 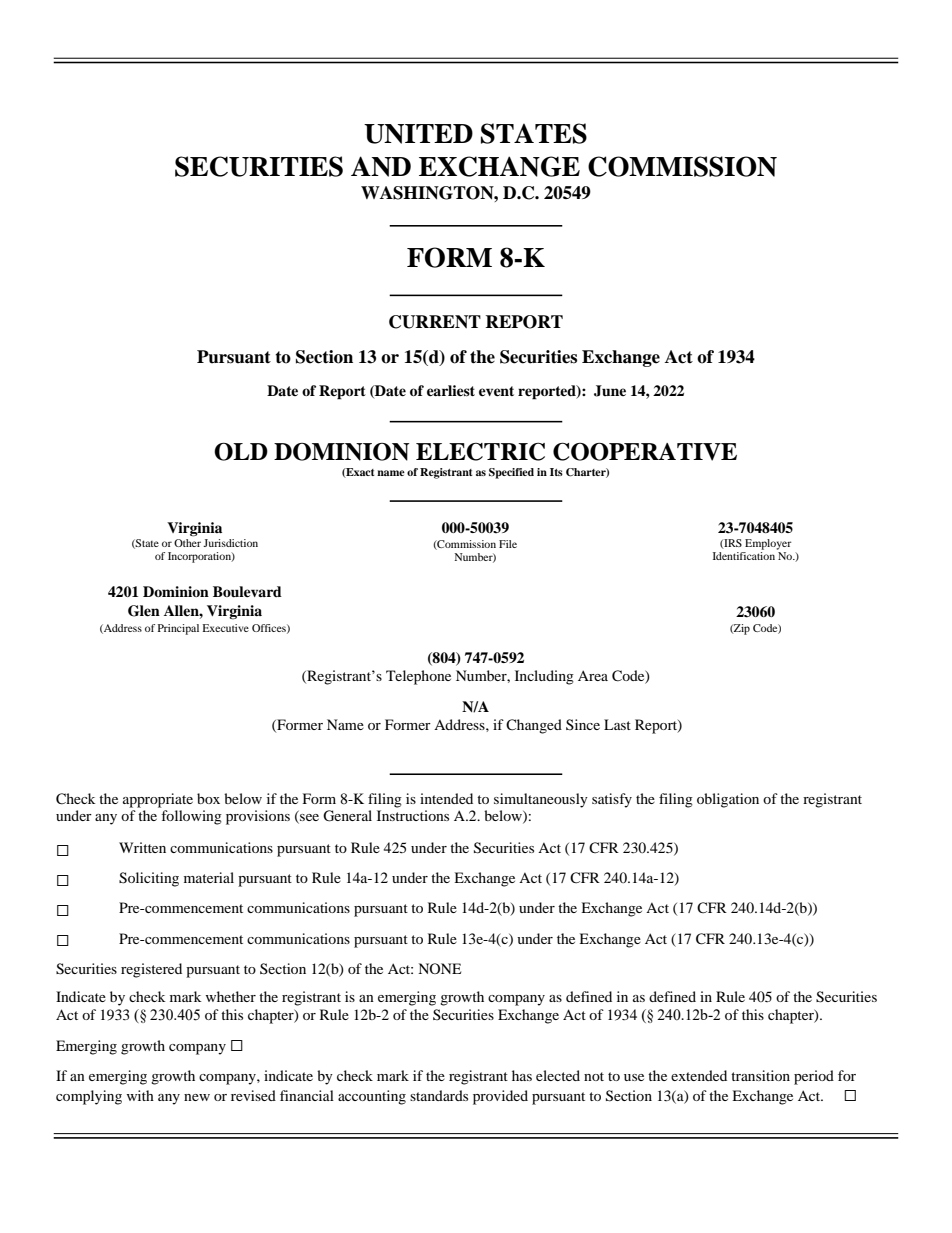 I want to click on June, so click(x=610, y=391).
